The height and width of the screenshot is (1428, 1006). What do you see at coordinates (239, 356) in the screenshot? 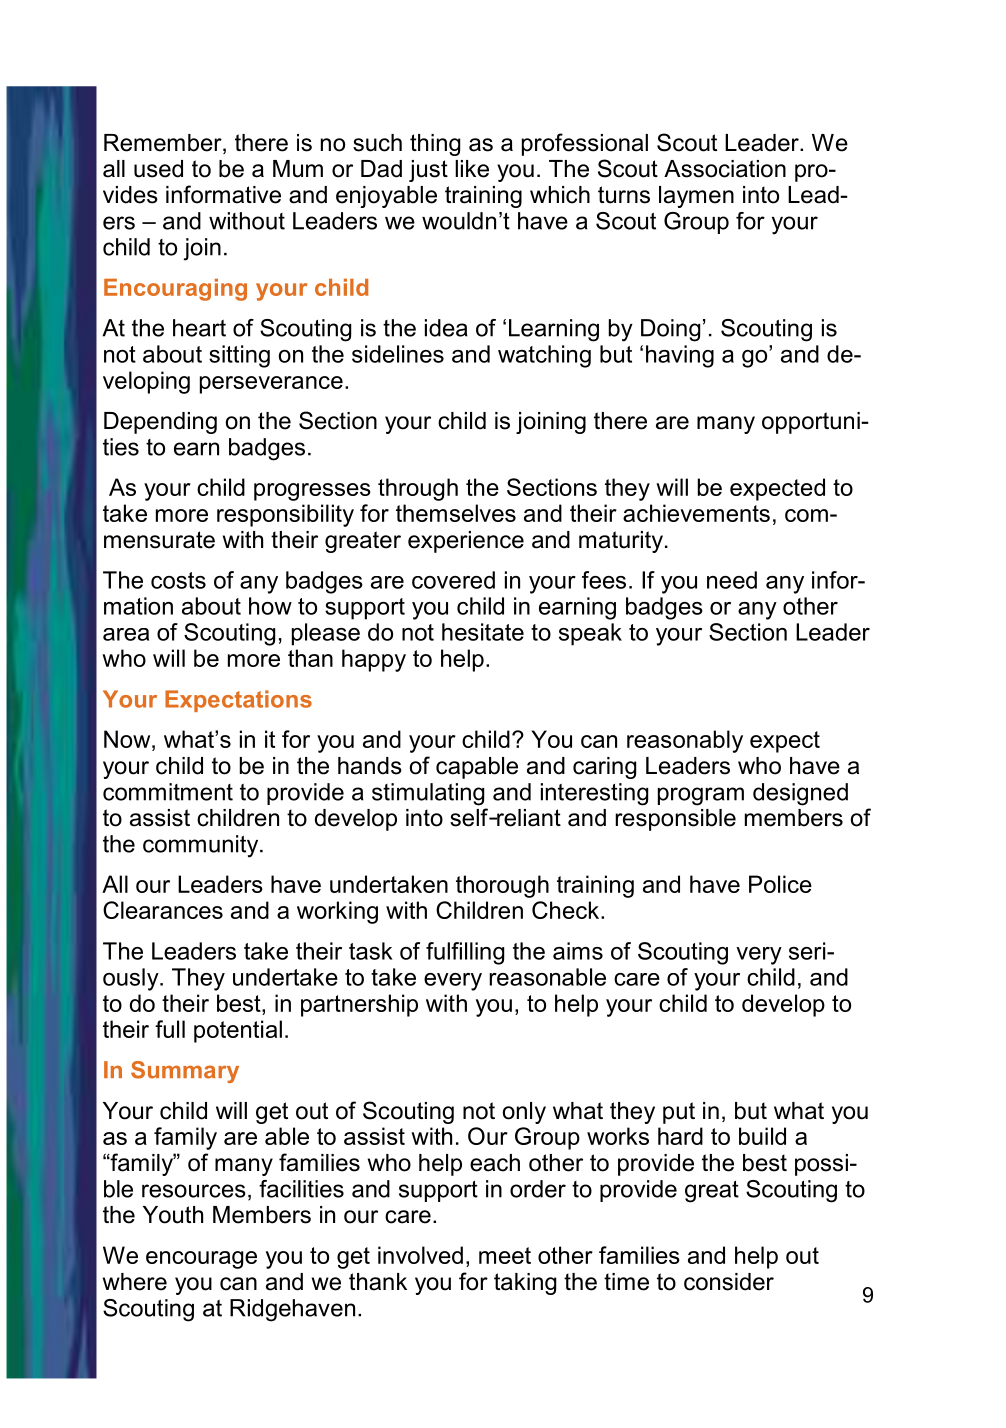
I see `sitting` at bounding box center [239, 356].
